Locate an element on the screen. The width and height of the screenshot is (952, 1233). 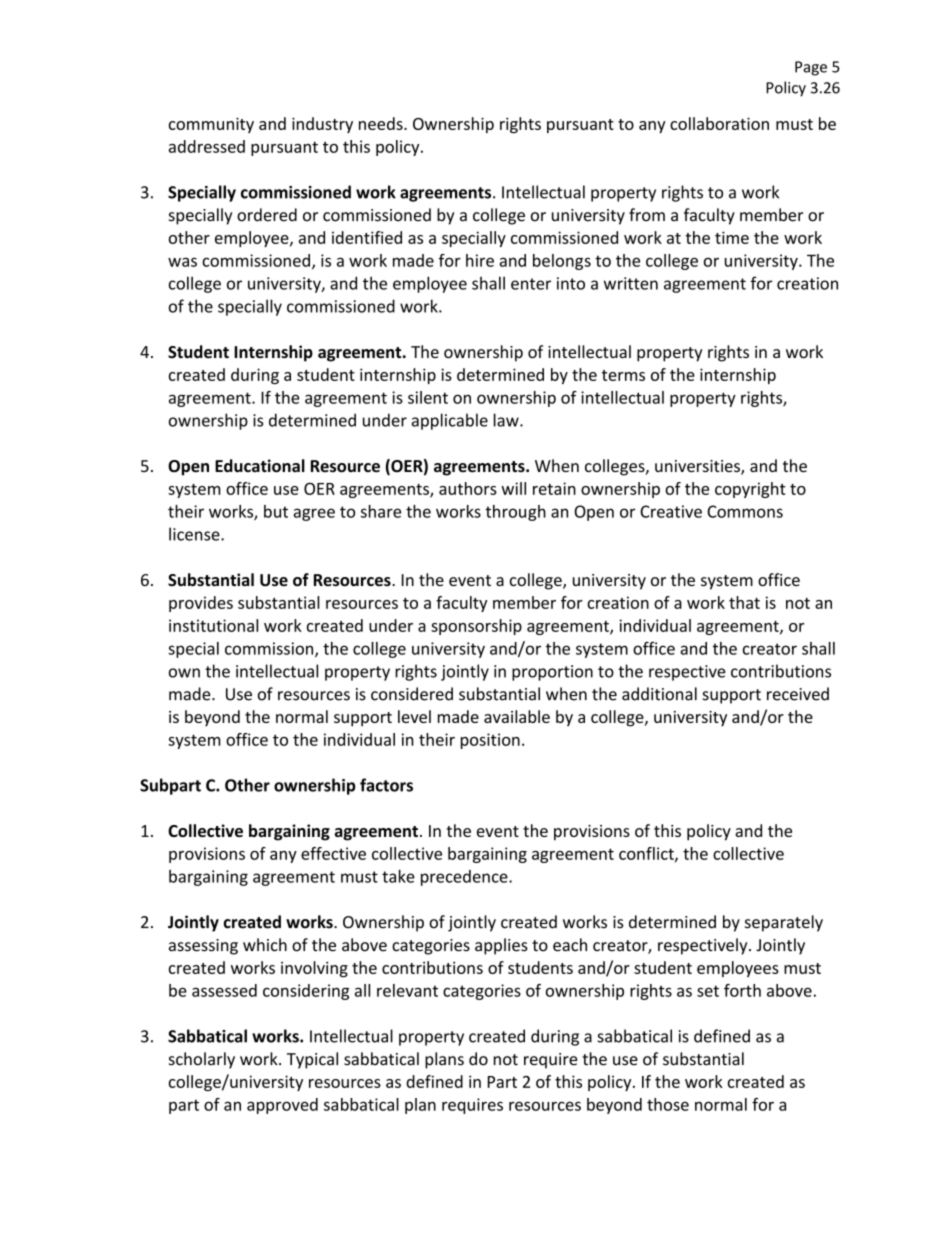
received is located at coordinates (798, 694).
